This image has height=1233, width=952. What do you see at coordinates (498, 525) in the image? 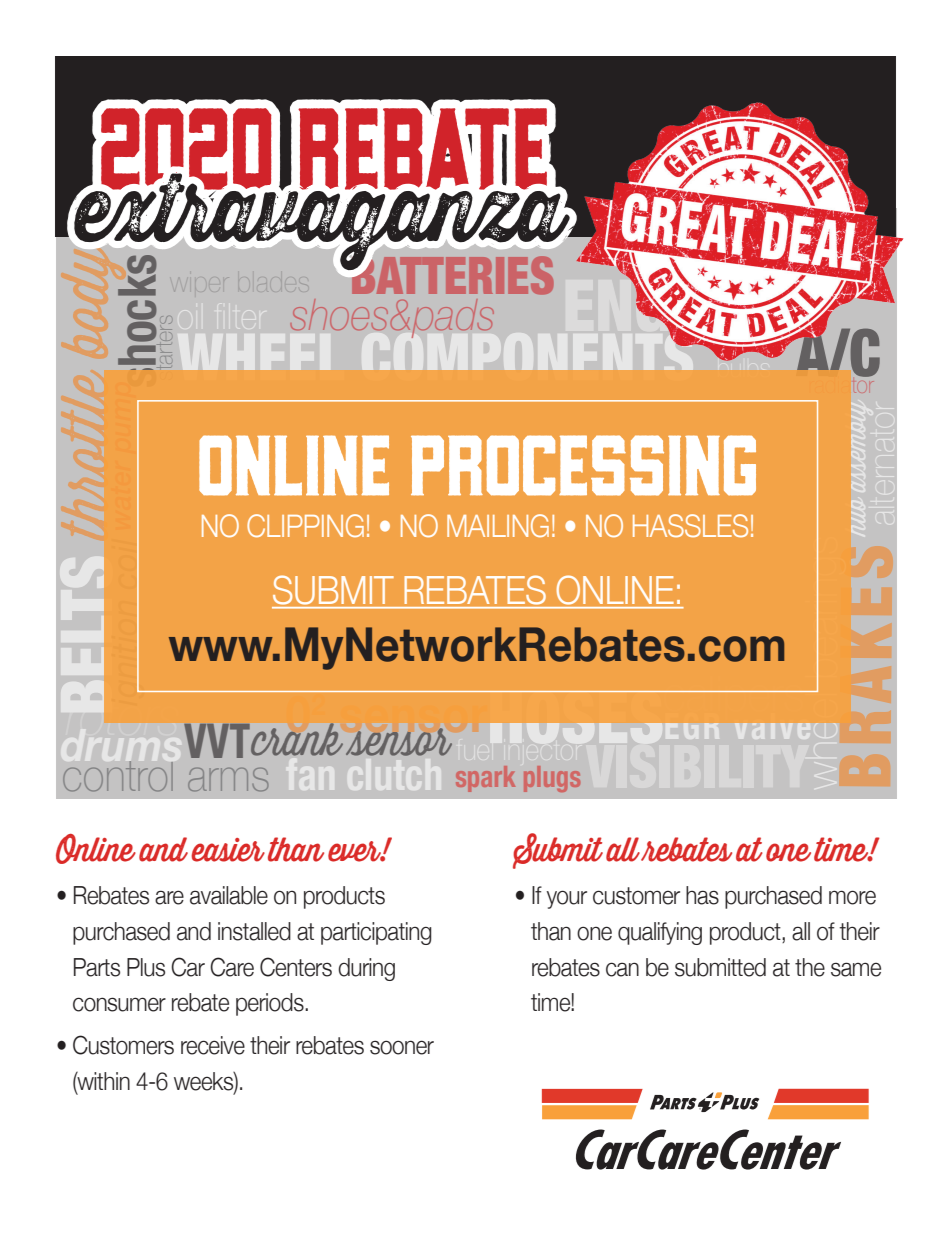
I see `MAILING` at bounding box center [498, 525].
